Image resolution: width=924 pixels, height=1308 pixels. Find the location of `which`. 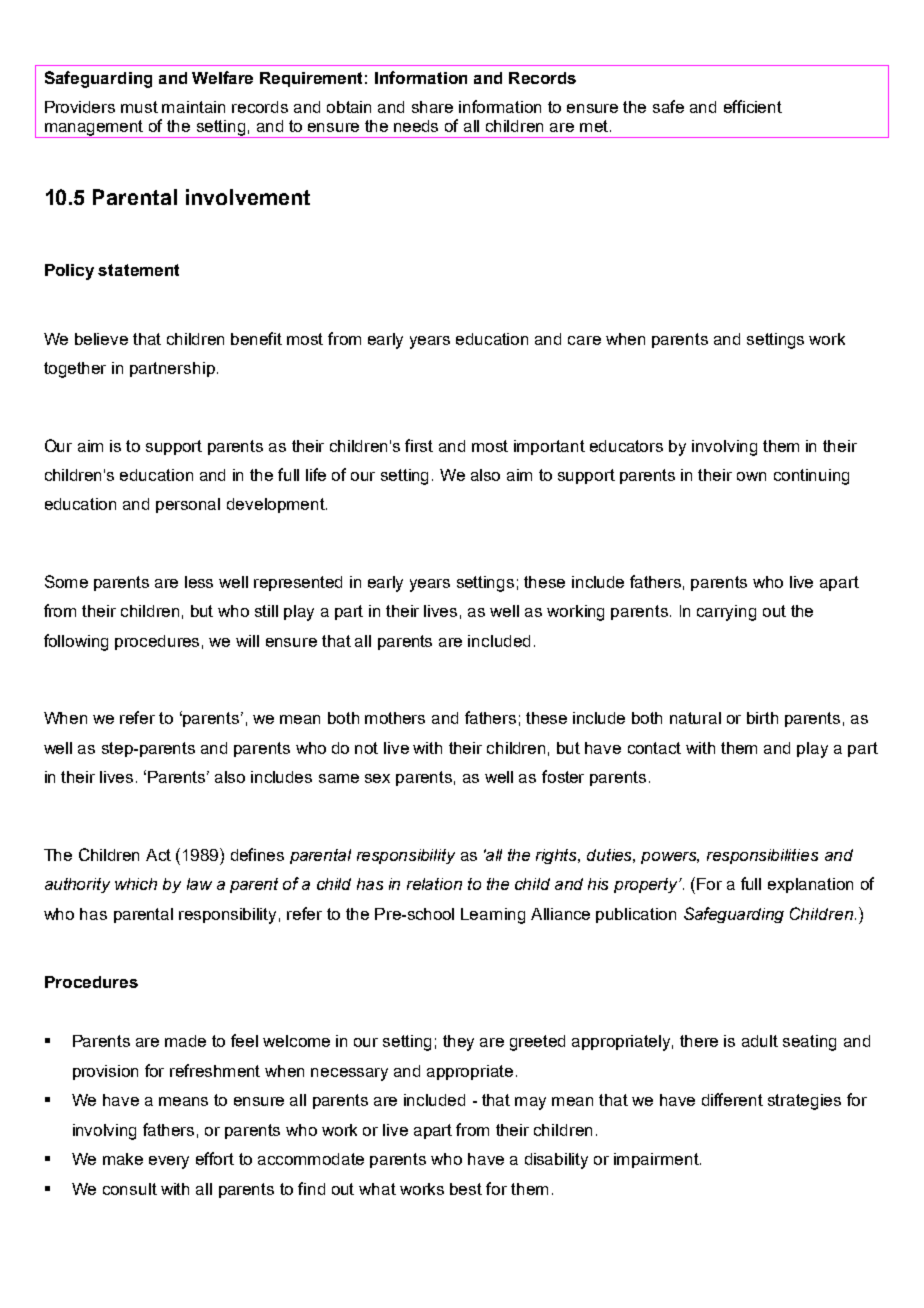

which is located at coordinates (136, 884).
